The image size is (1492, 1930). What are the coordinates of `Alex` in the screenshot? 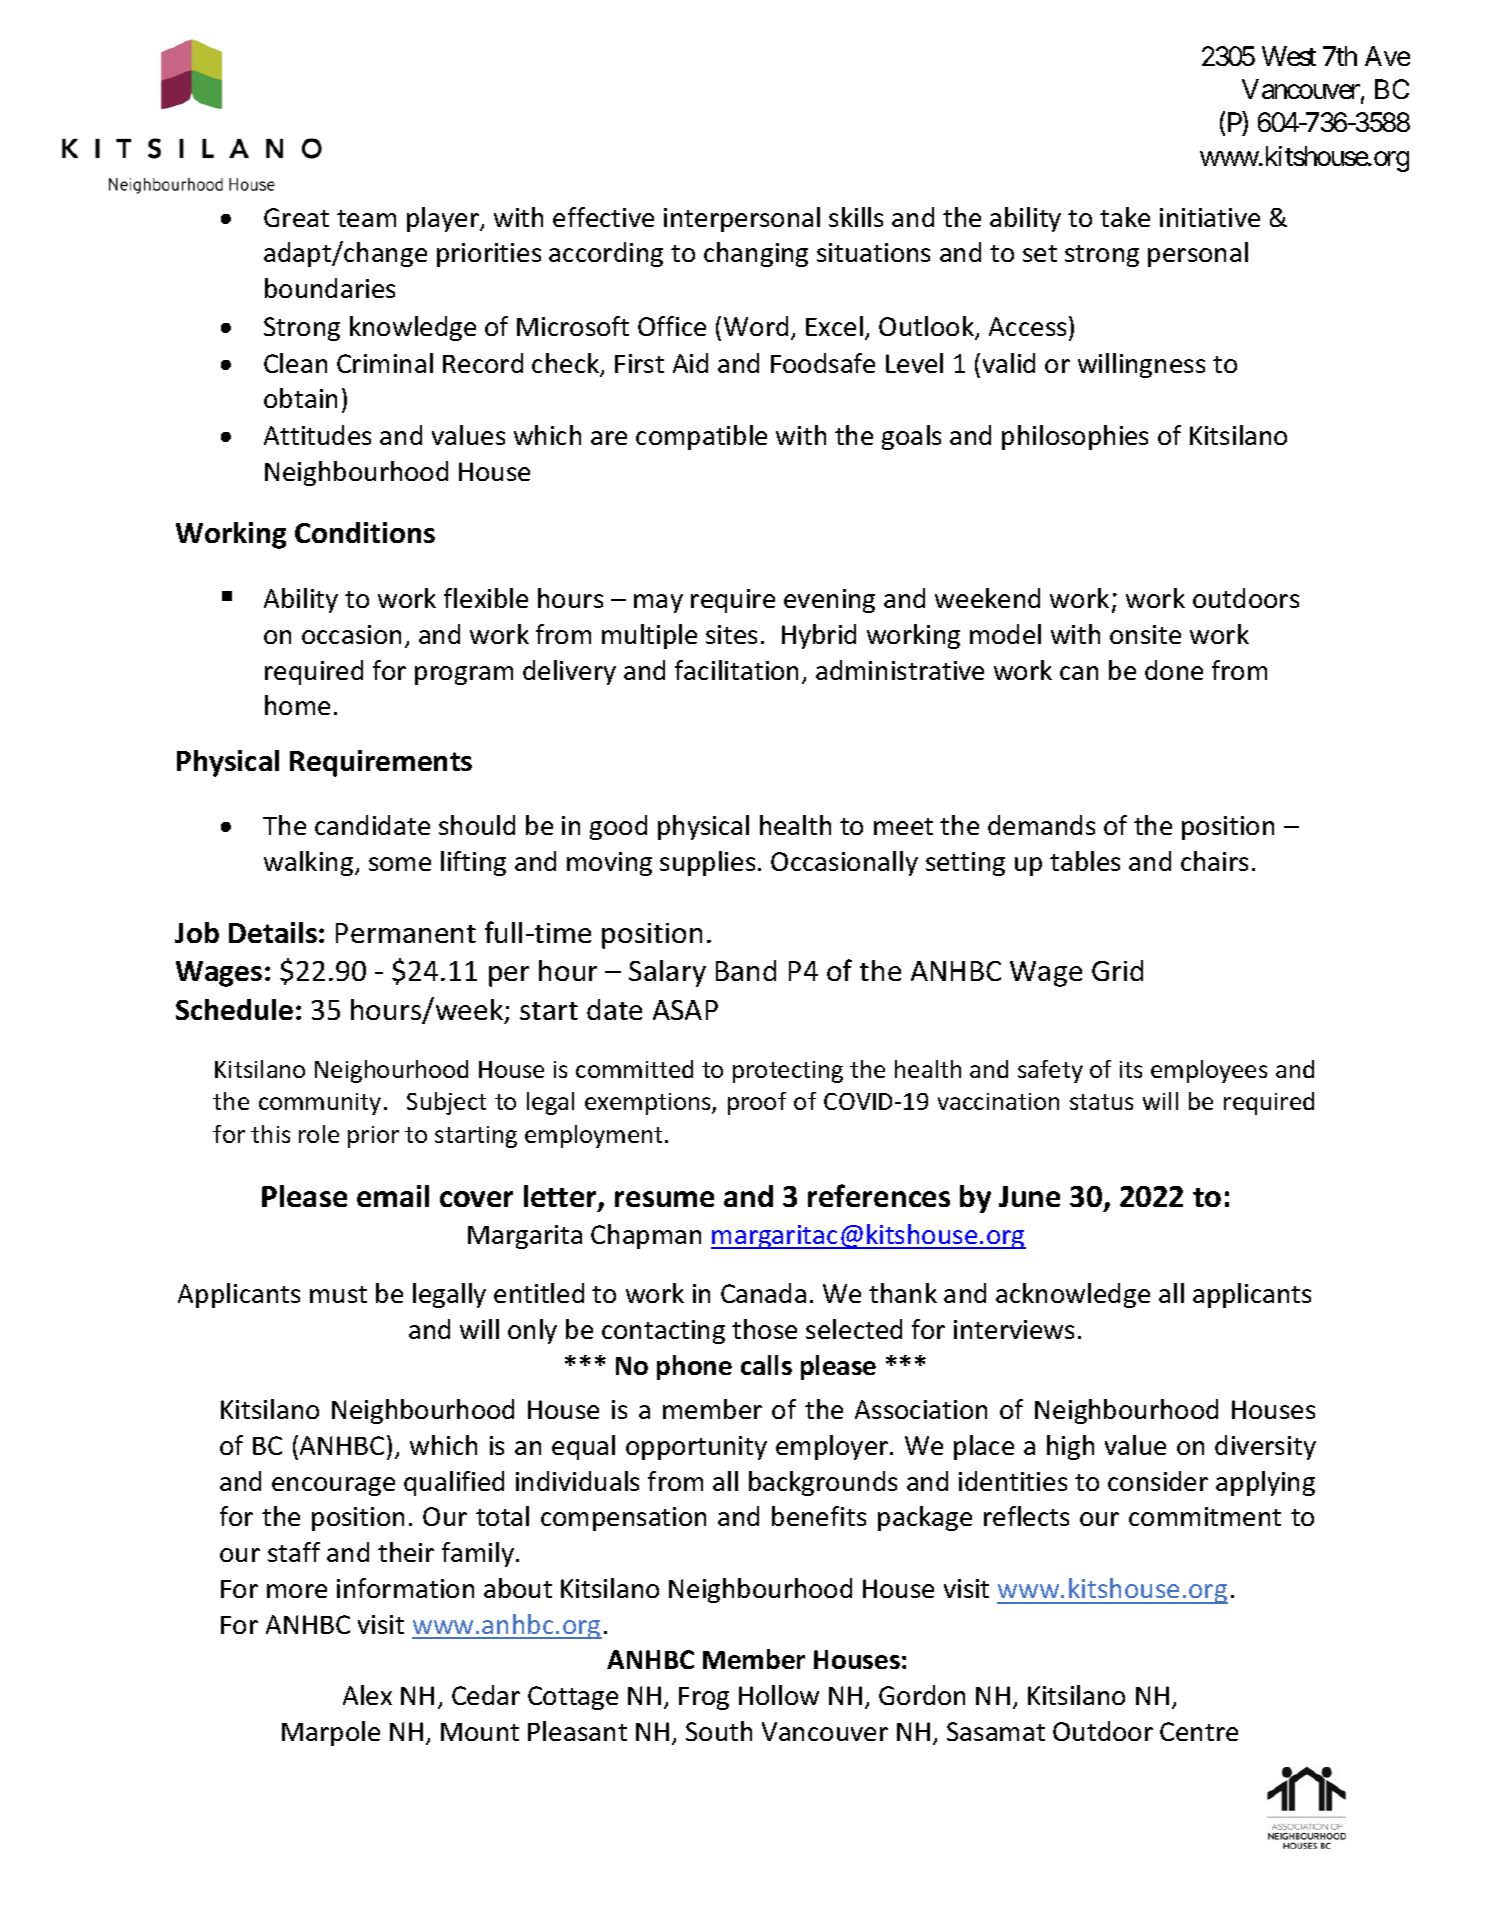 It's located at (367, 1695).
